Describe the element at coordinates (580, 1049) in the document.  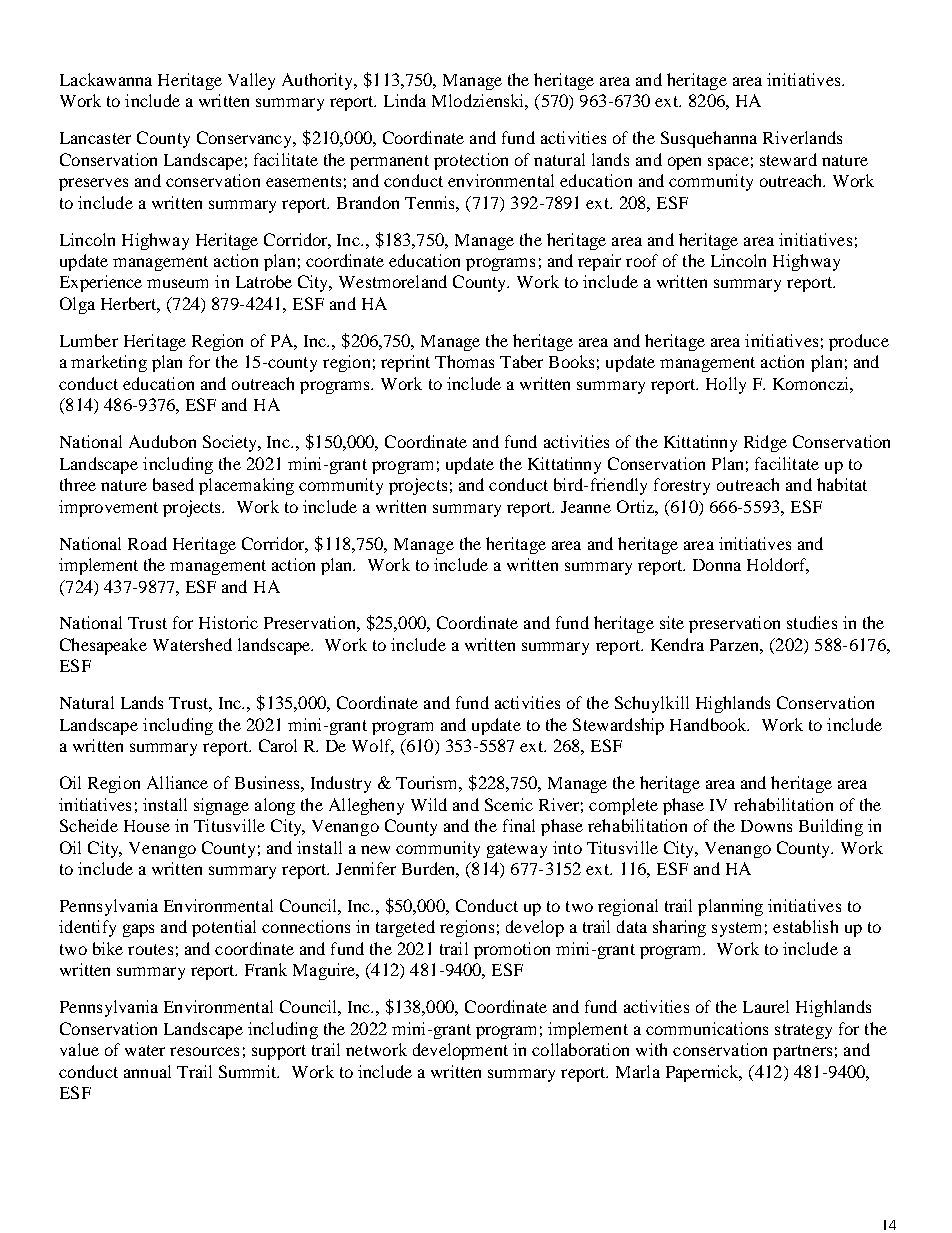
I see `collaboration` at that location.
